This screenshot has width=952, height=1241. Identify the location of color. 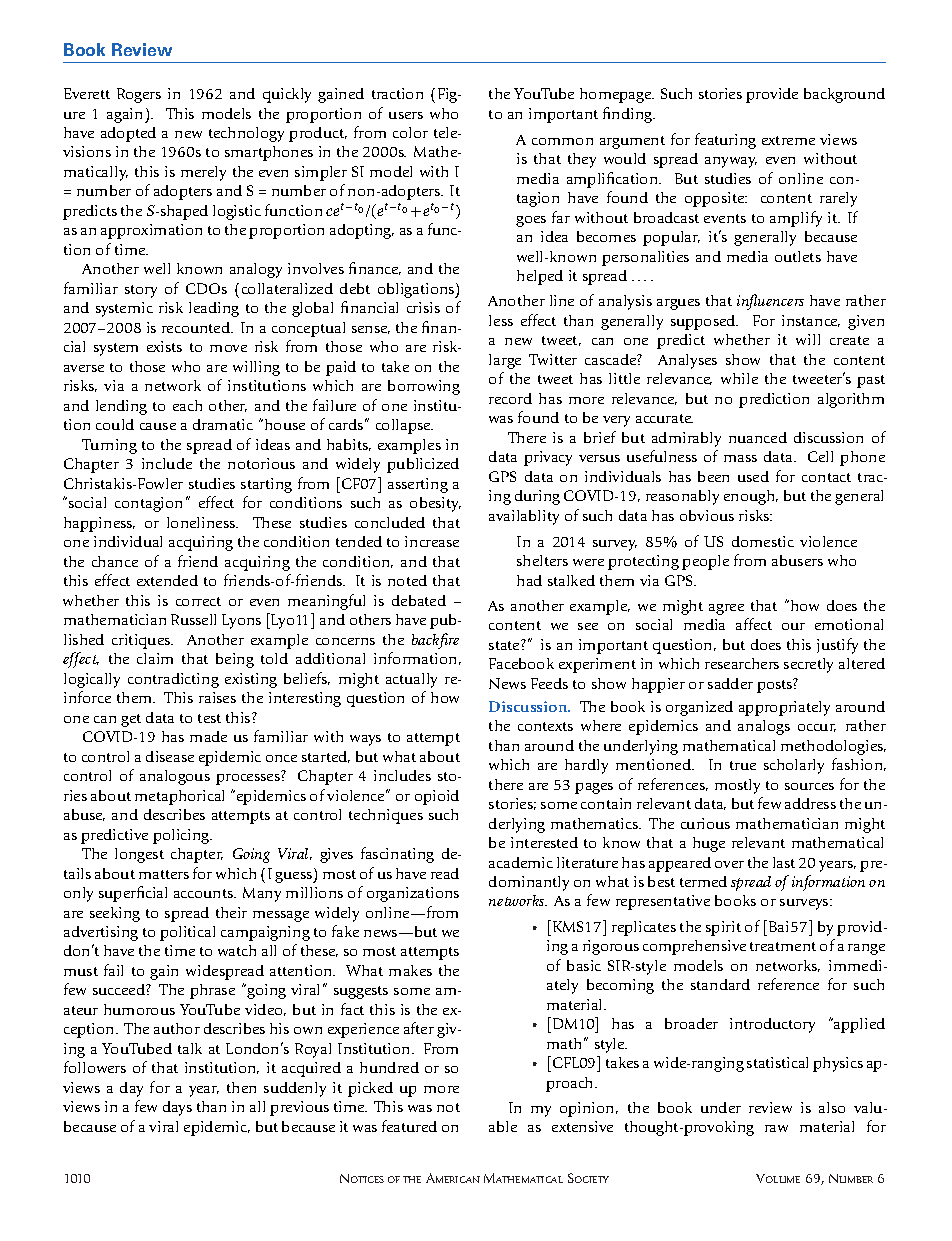
(410, 132).
